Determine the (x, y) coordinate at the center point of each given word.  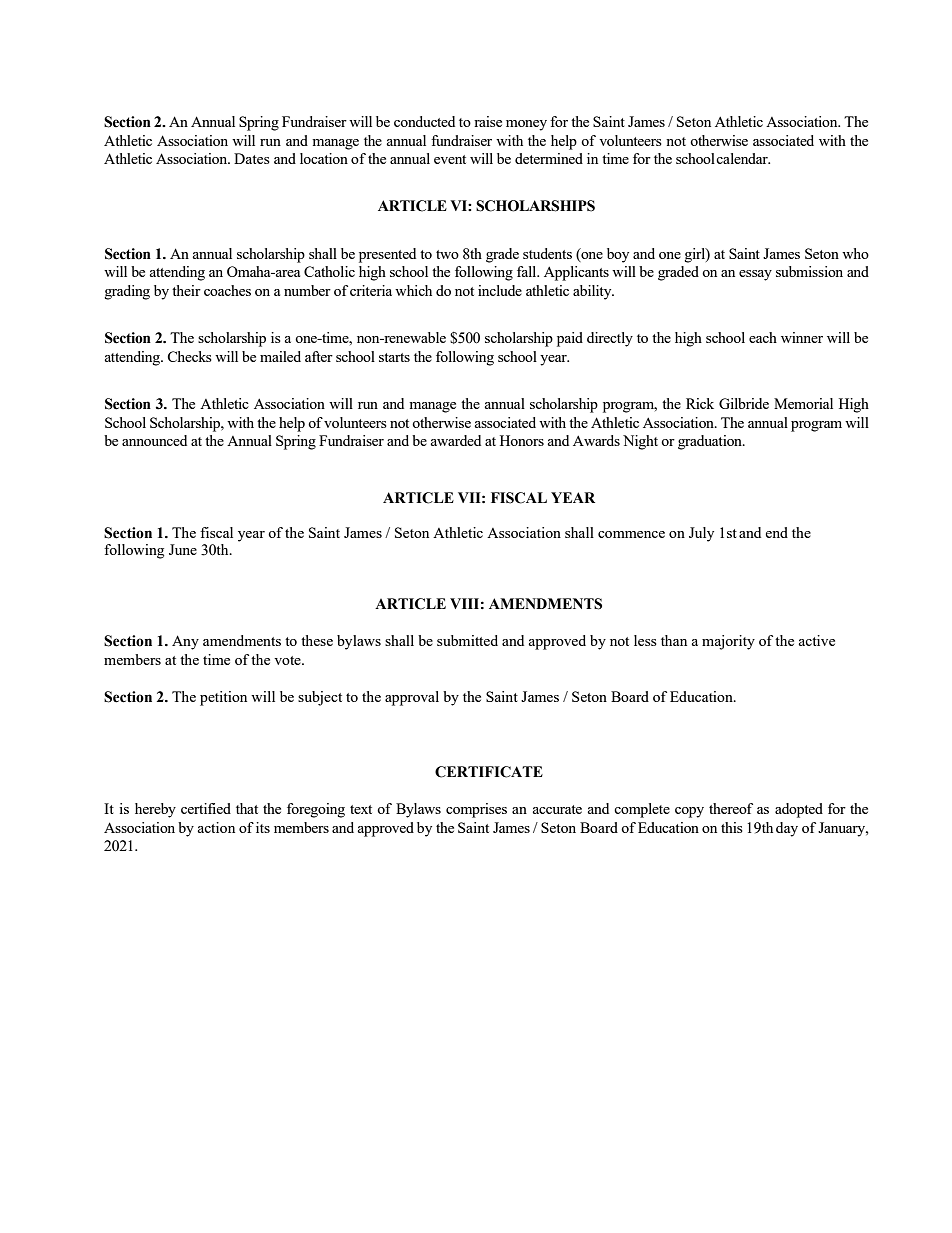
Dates (252, 158)
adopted (799, 810)
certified (206, 808)
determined (549, 158)
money (526, 125)
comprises (476, 810)
